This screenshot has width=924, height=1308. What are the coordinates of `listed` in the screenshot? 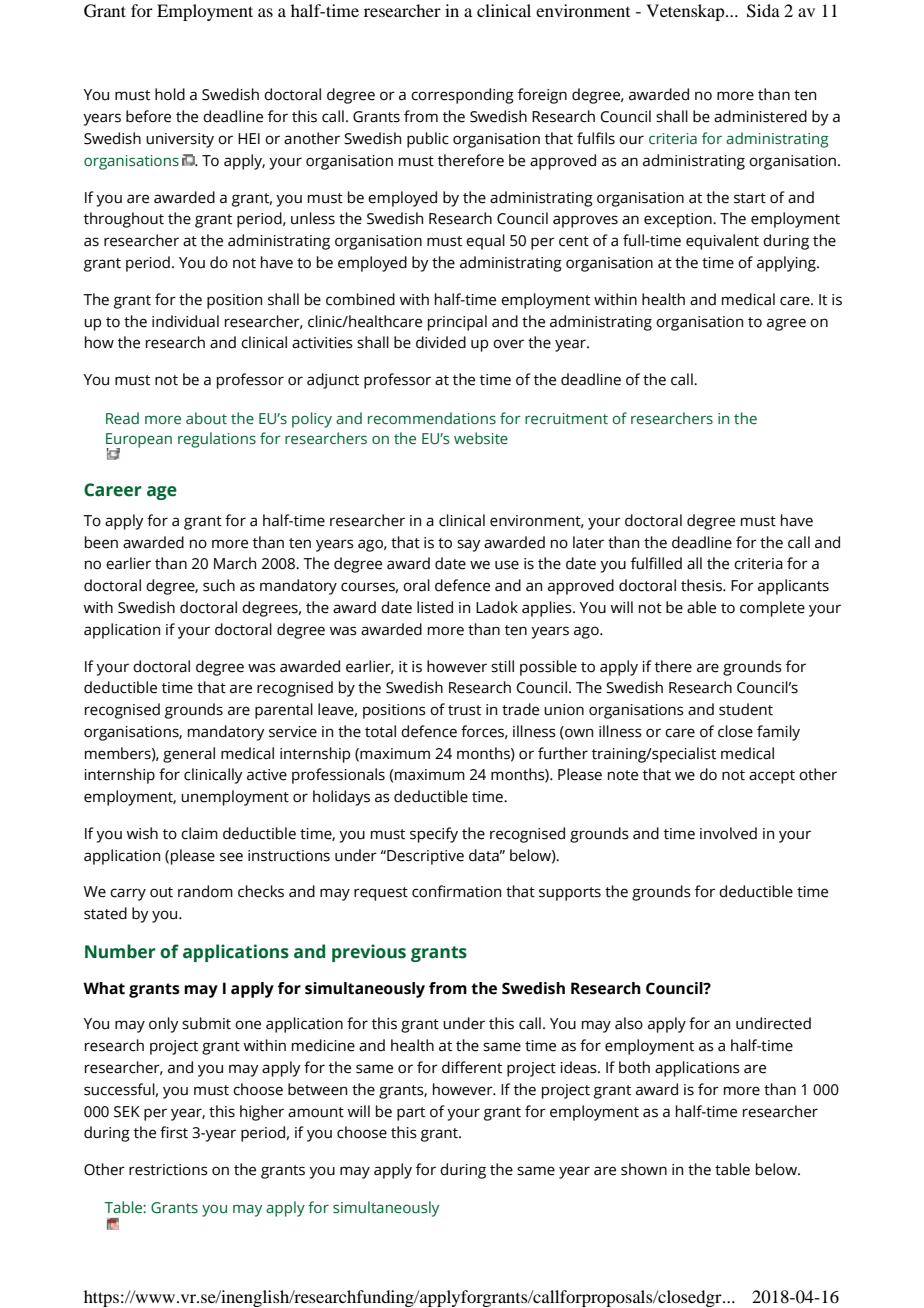 It's located at (435, 607).
